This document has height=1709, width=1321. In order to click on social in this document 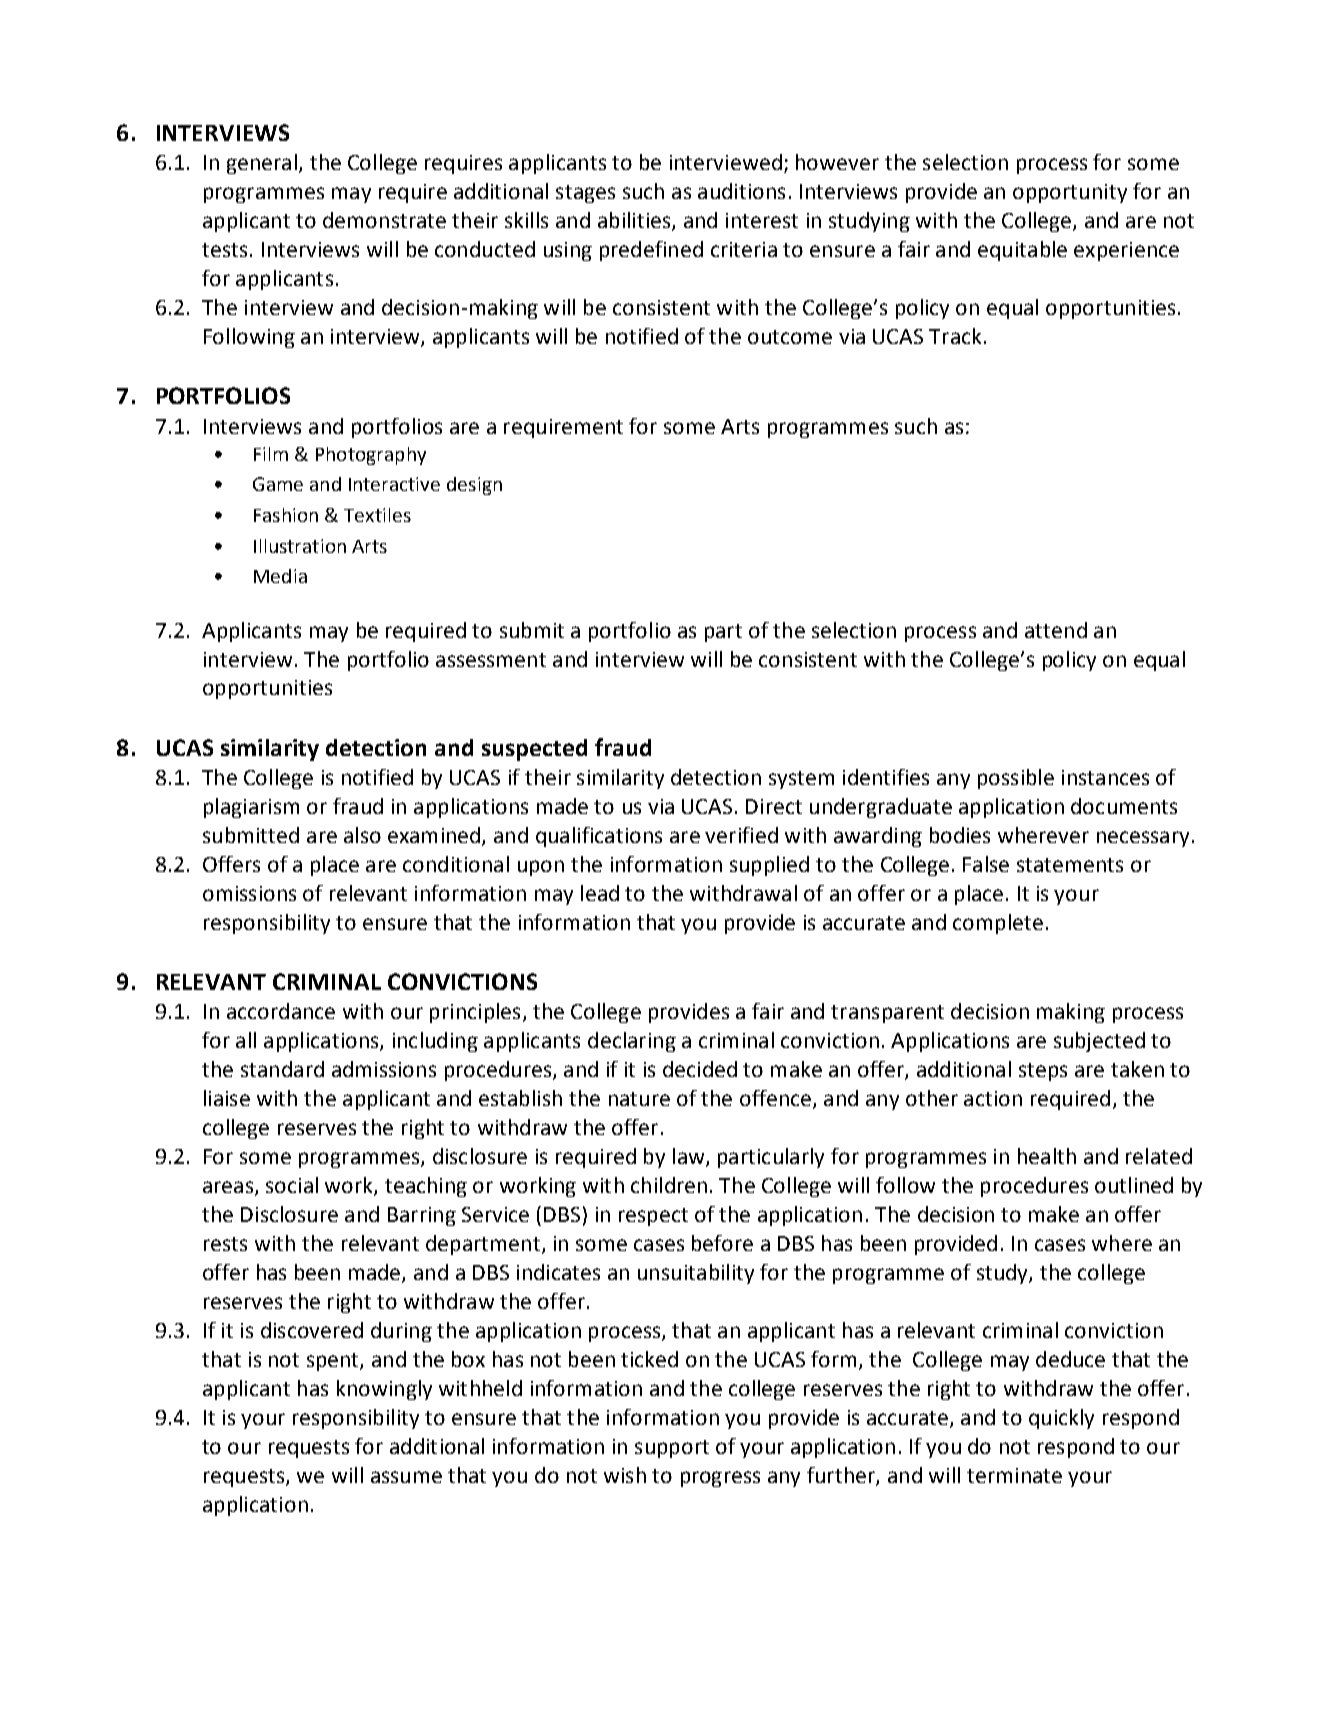, I will do `click(292, 1185)`.
